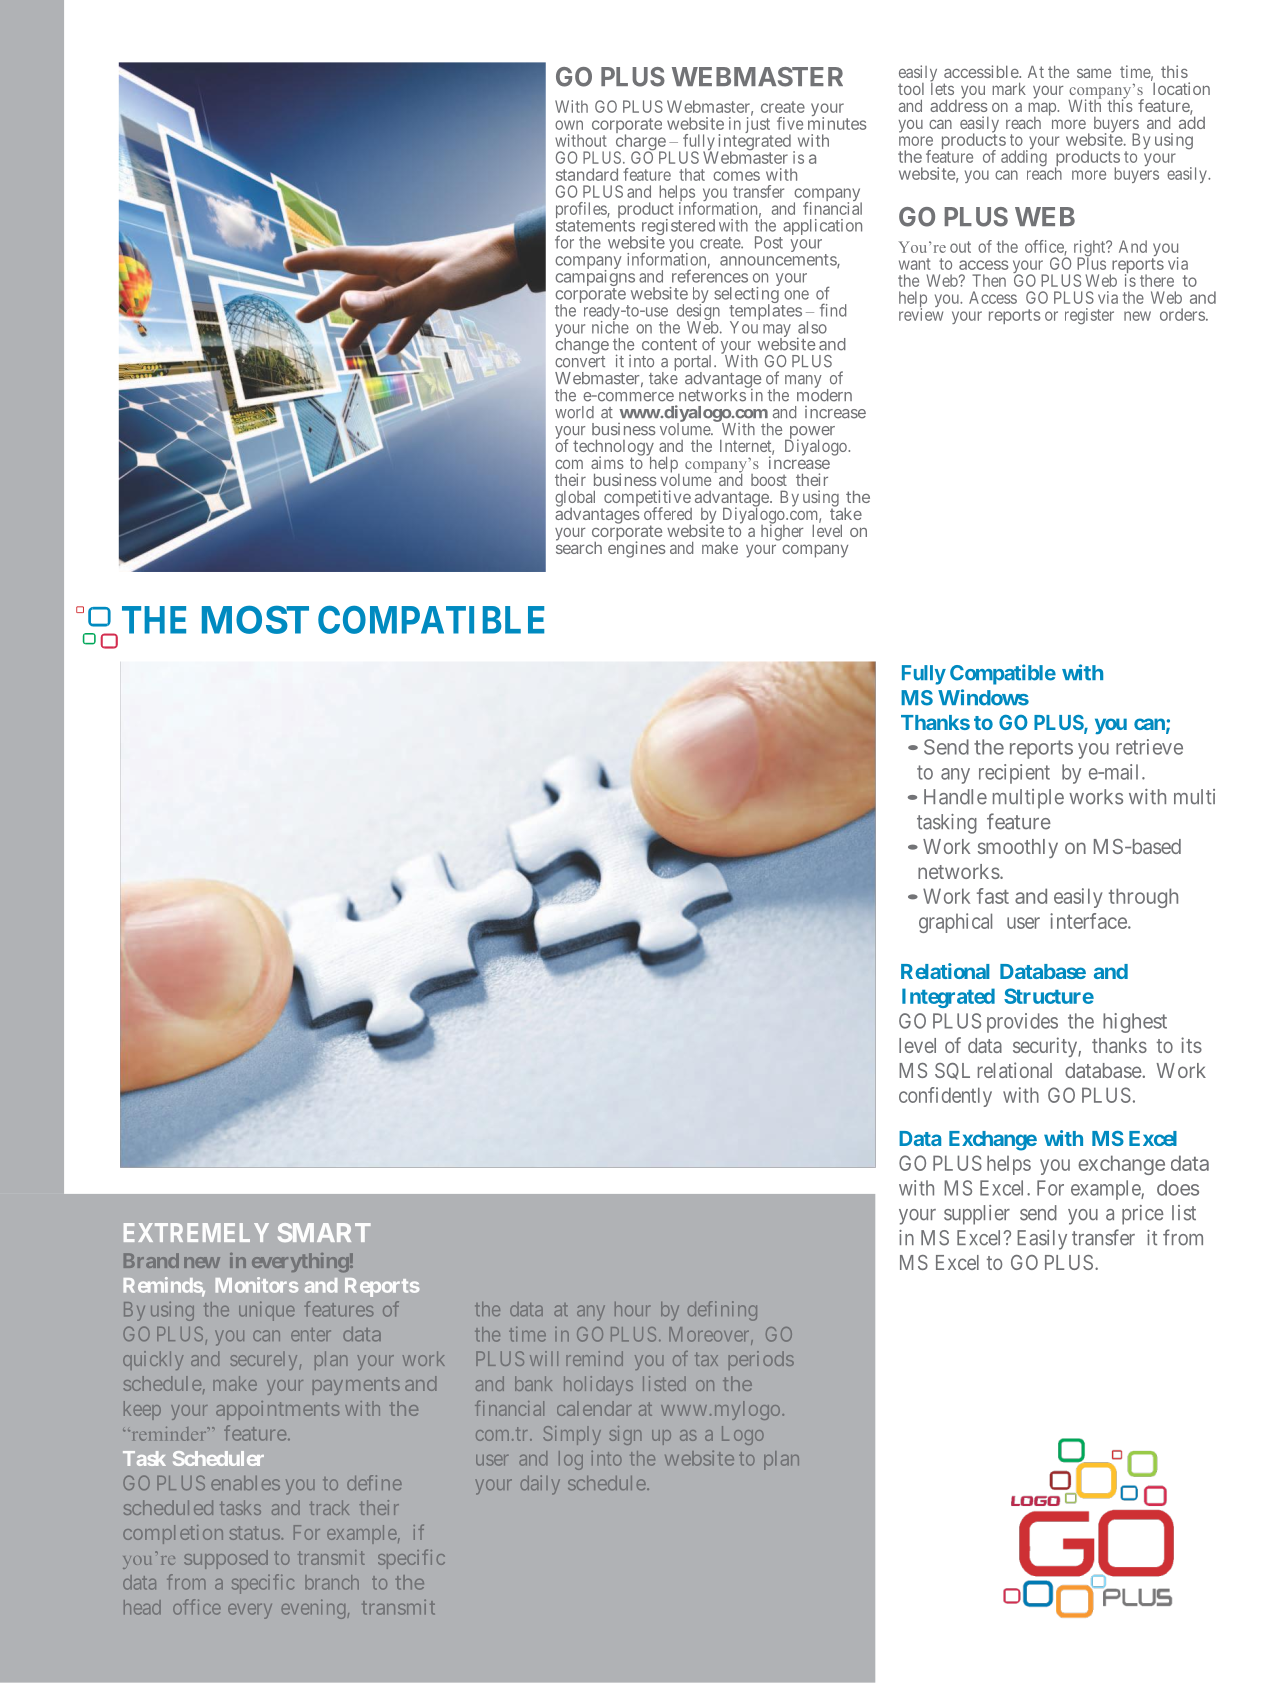 This screenshot has height=1683, width=1284. What do you see at coordinates (569, 125) in the screenshot?
I see `own` at bounding box center [569, 125].
